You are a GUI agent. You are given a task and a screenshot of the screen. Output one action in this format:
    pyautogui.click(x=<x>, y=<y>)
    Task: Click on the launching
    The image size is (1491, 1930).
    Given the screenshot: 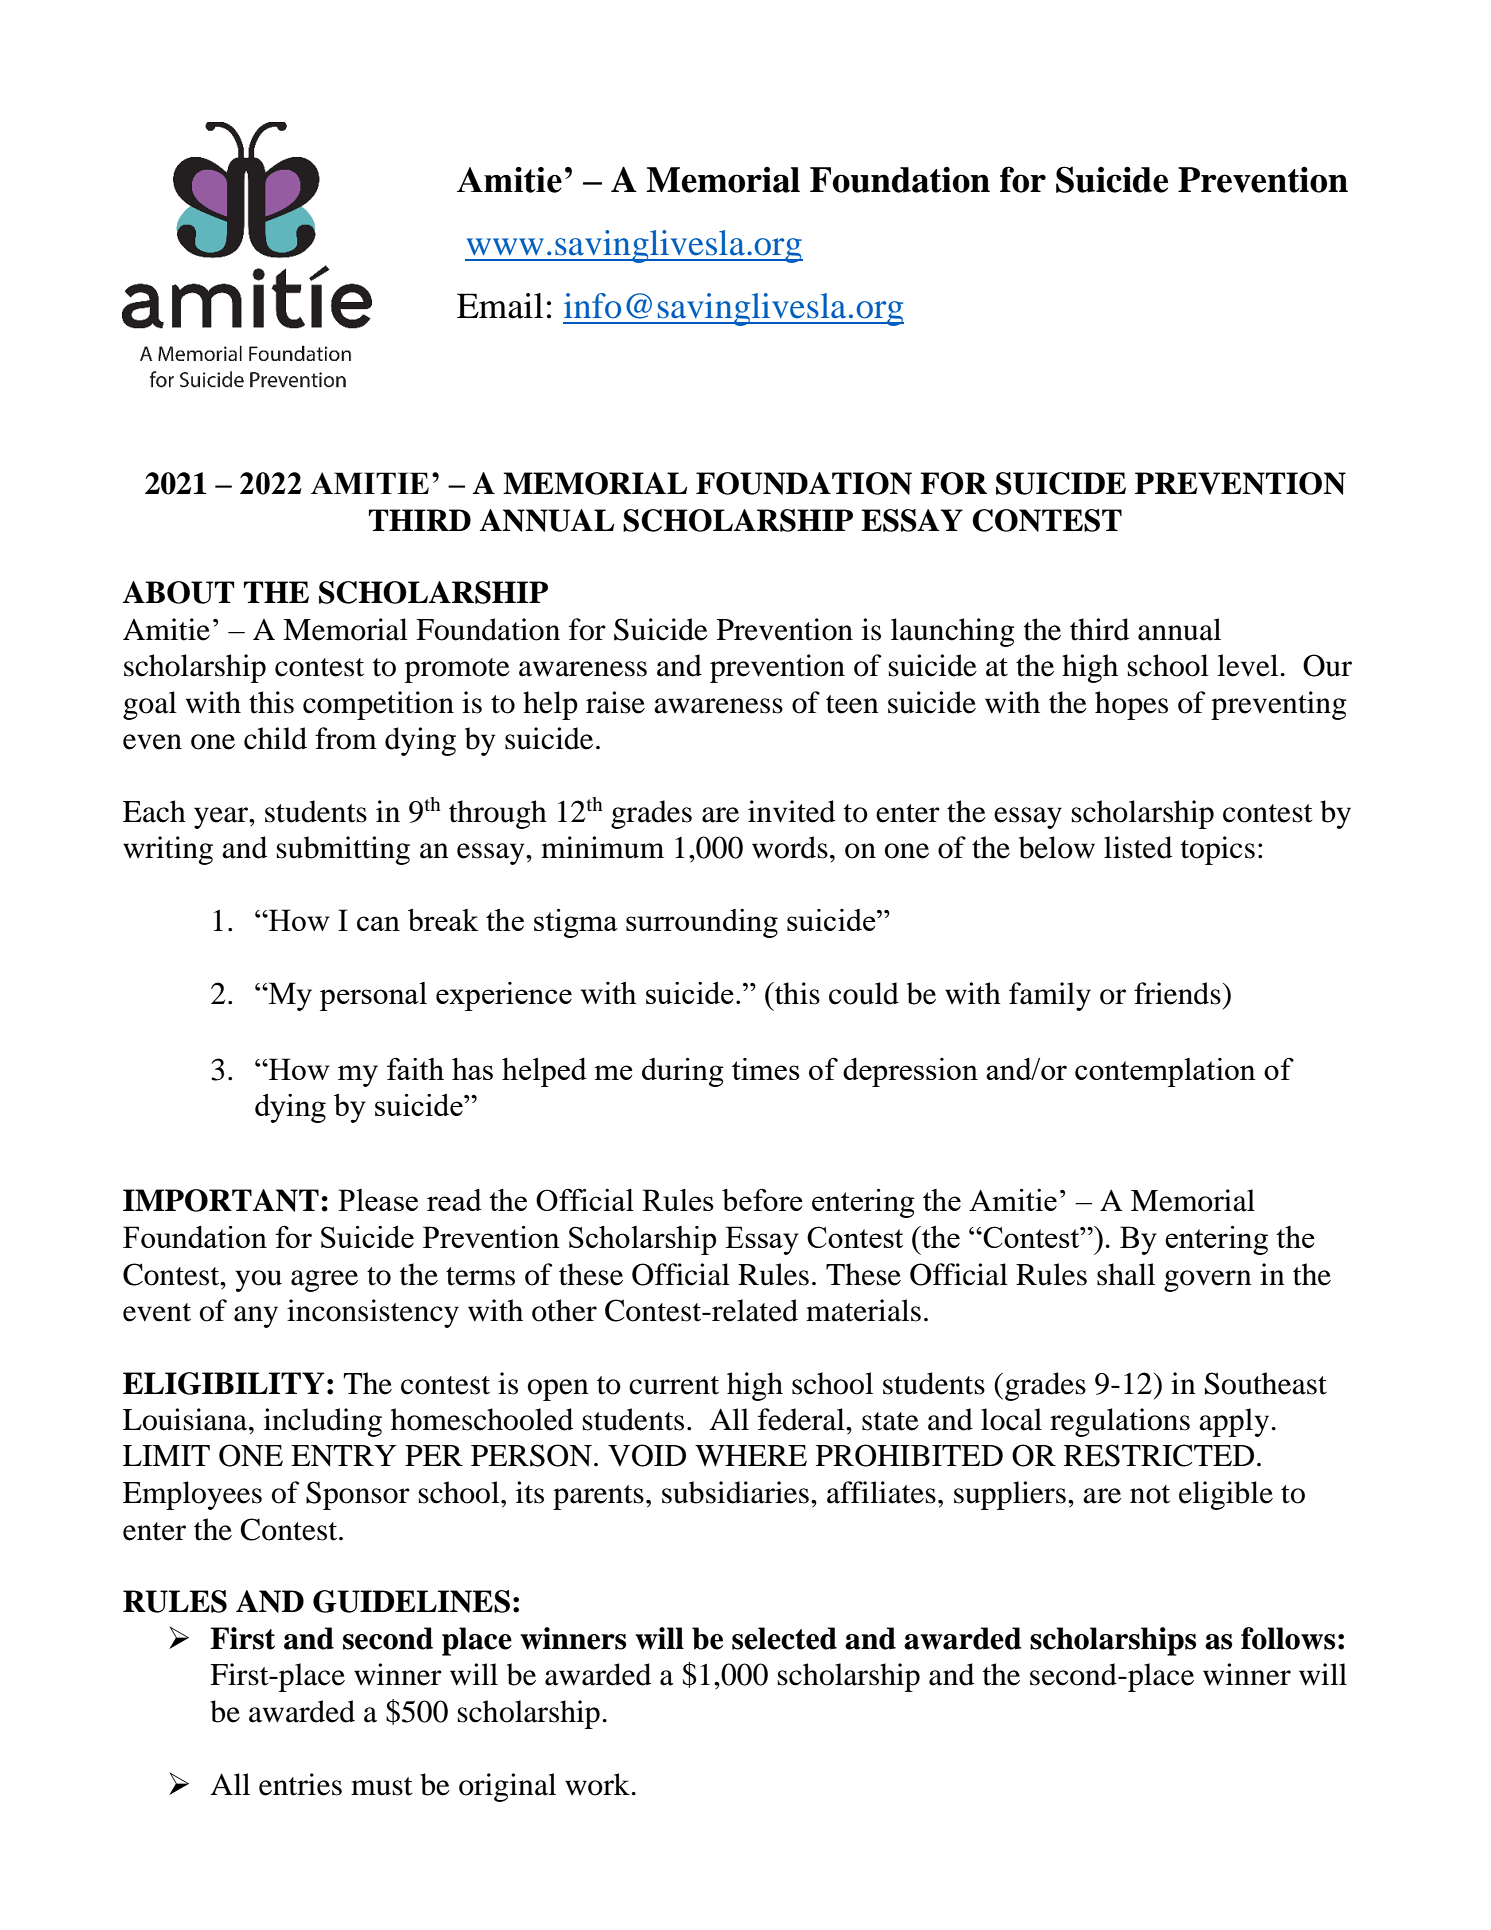 What is the action you would take?
    pyautogui.click(x=953, y=632)
